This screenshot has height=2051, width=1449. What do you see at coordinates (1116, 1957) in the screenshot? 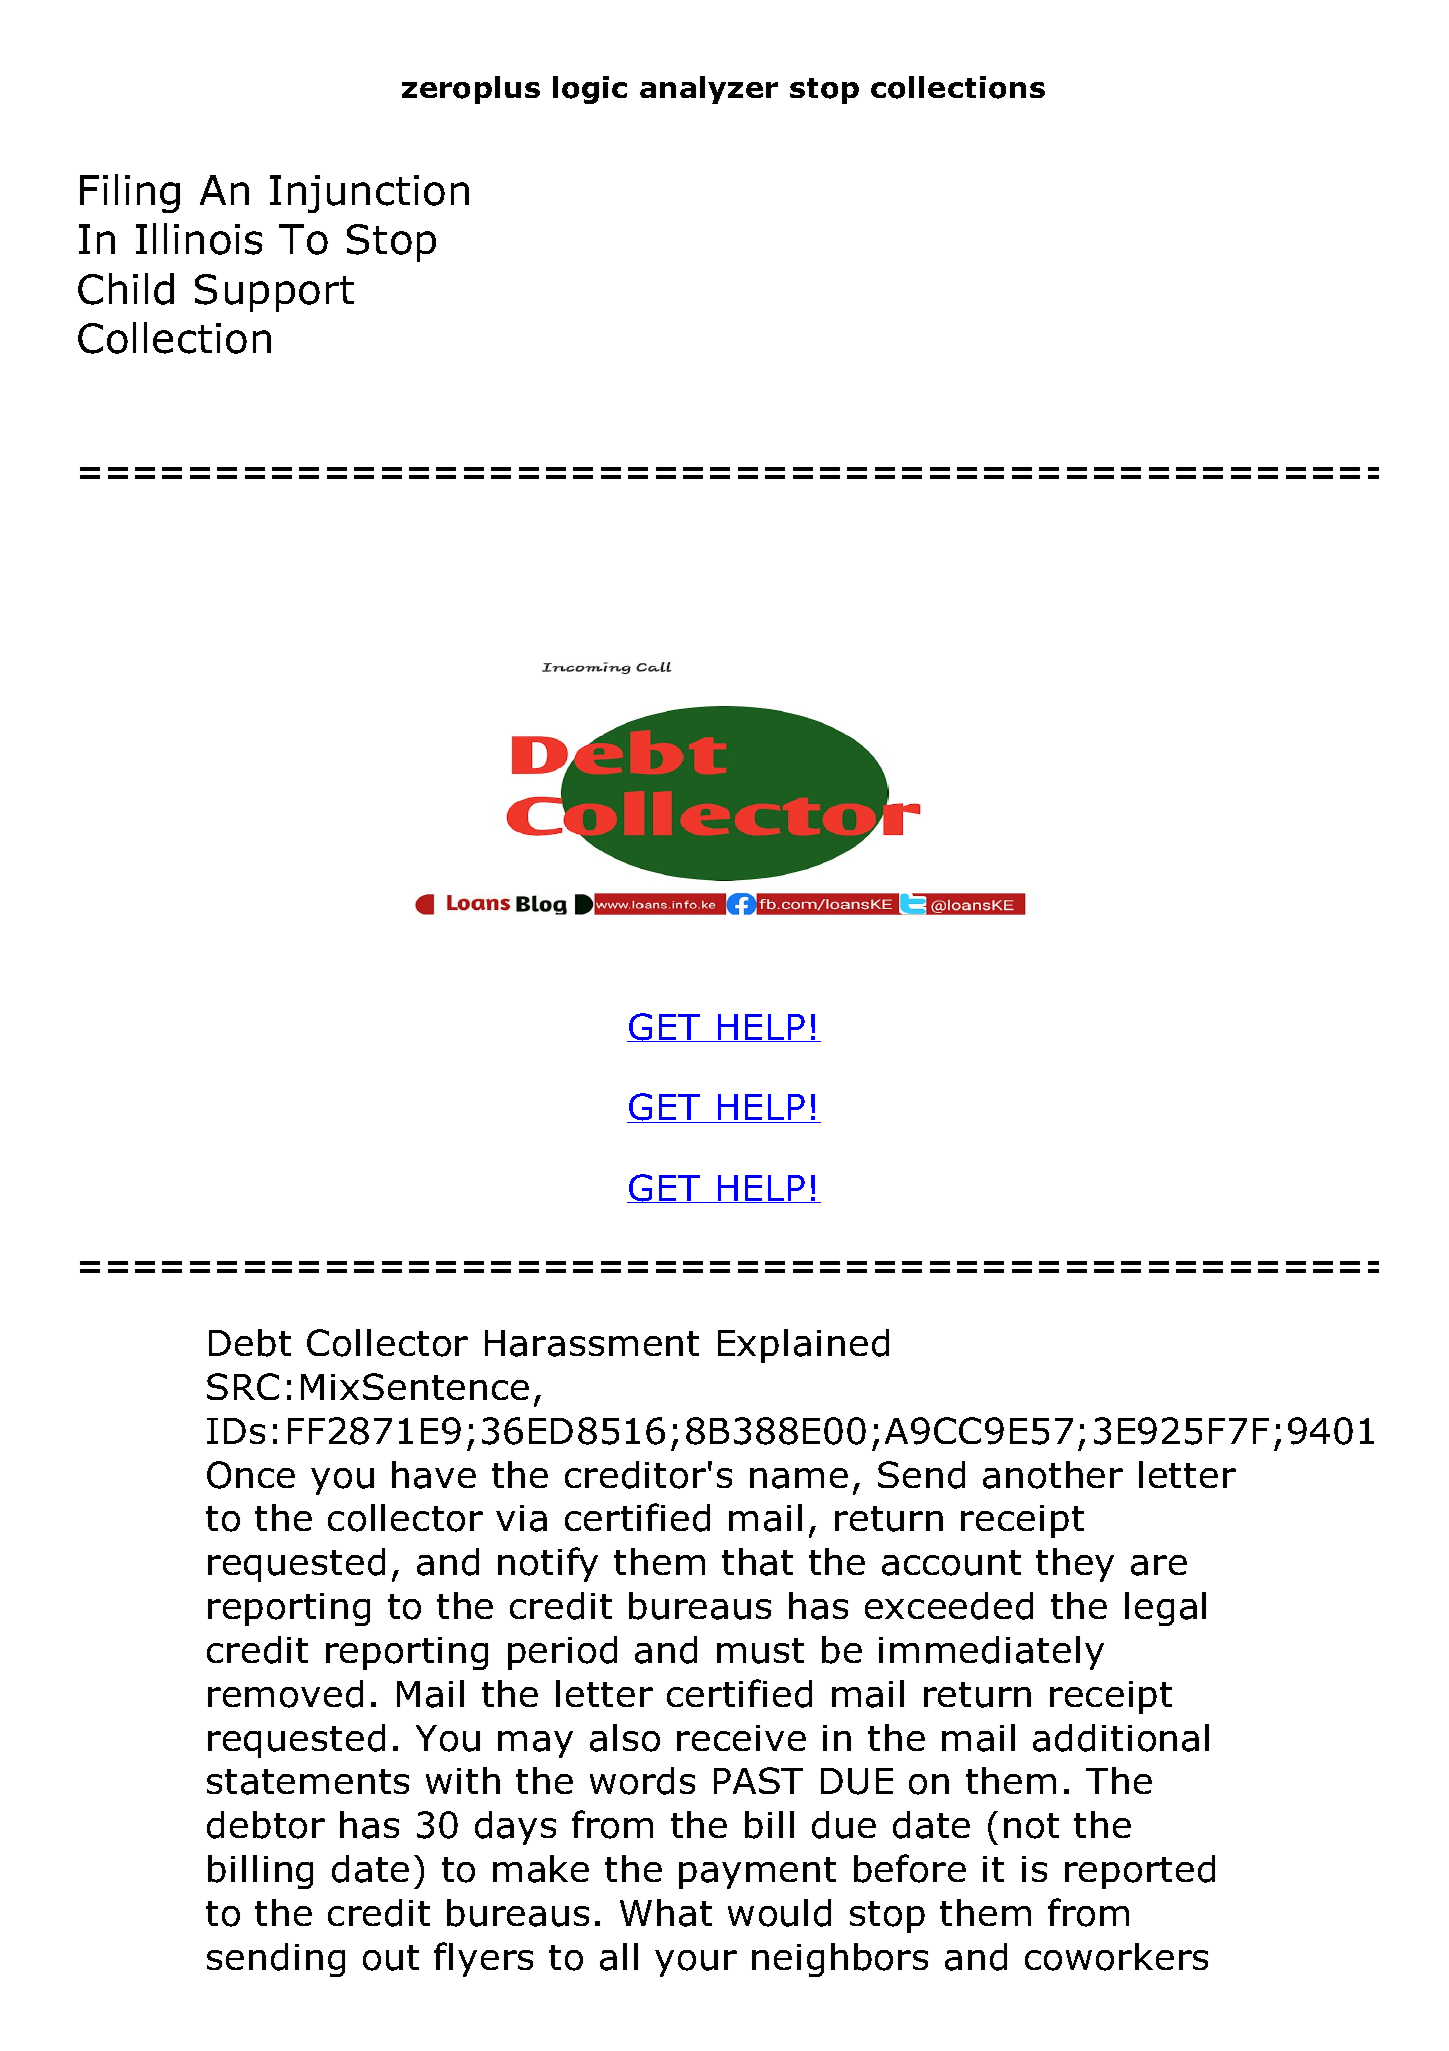
I see `coworkers` at bounding box center [1116, 1957].
